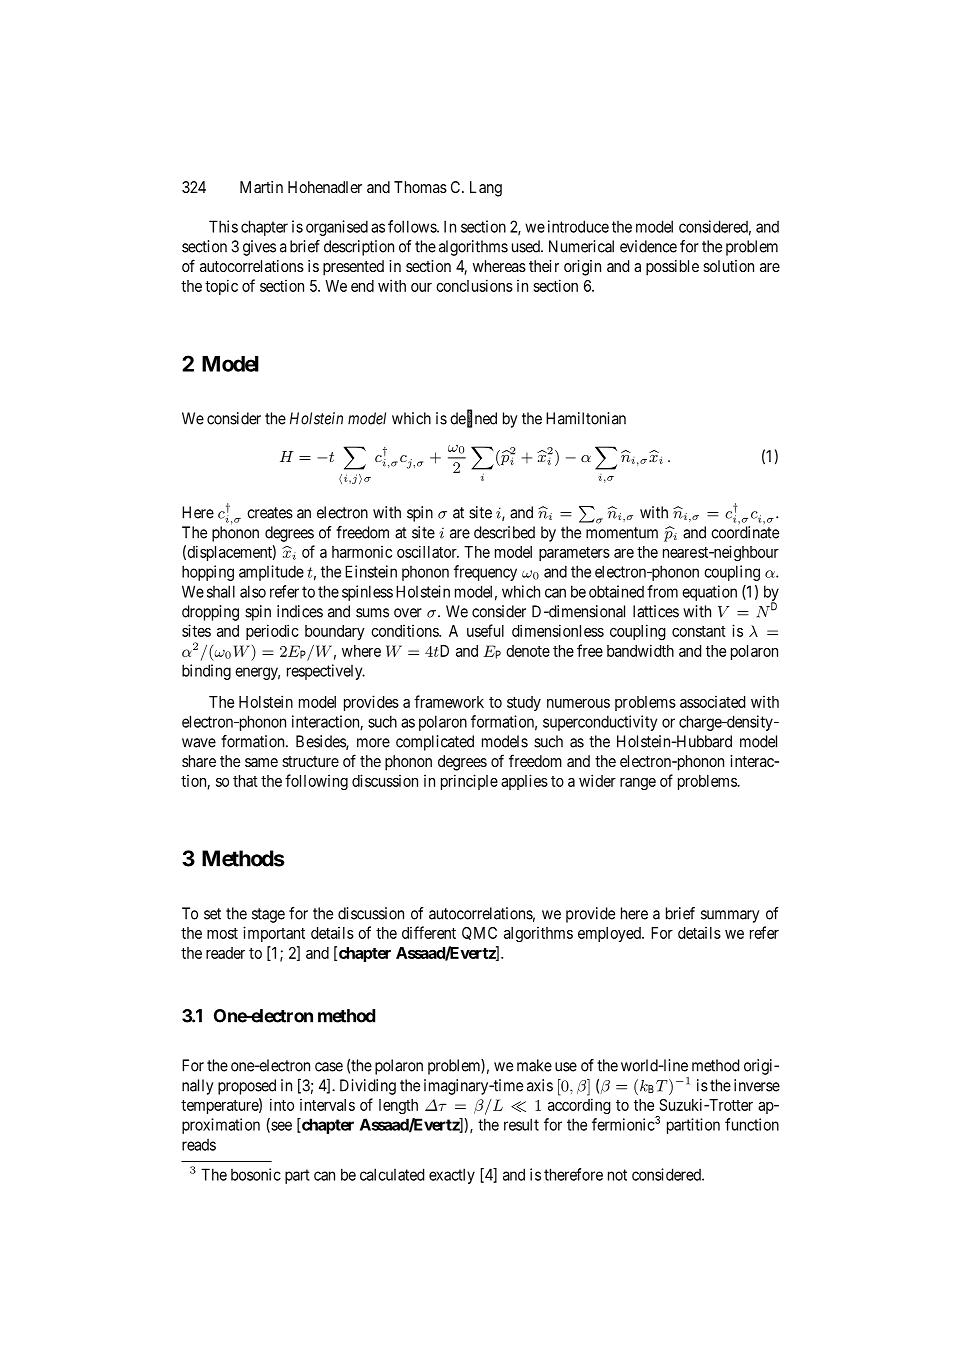 The image size is (966, 1363). I want to click on Lang, so click(486, 189).
